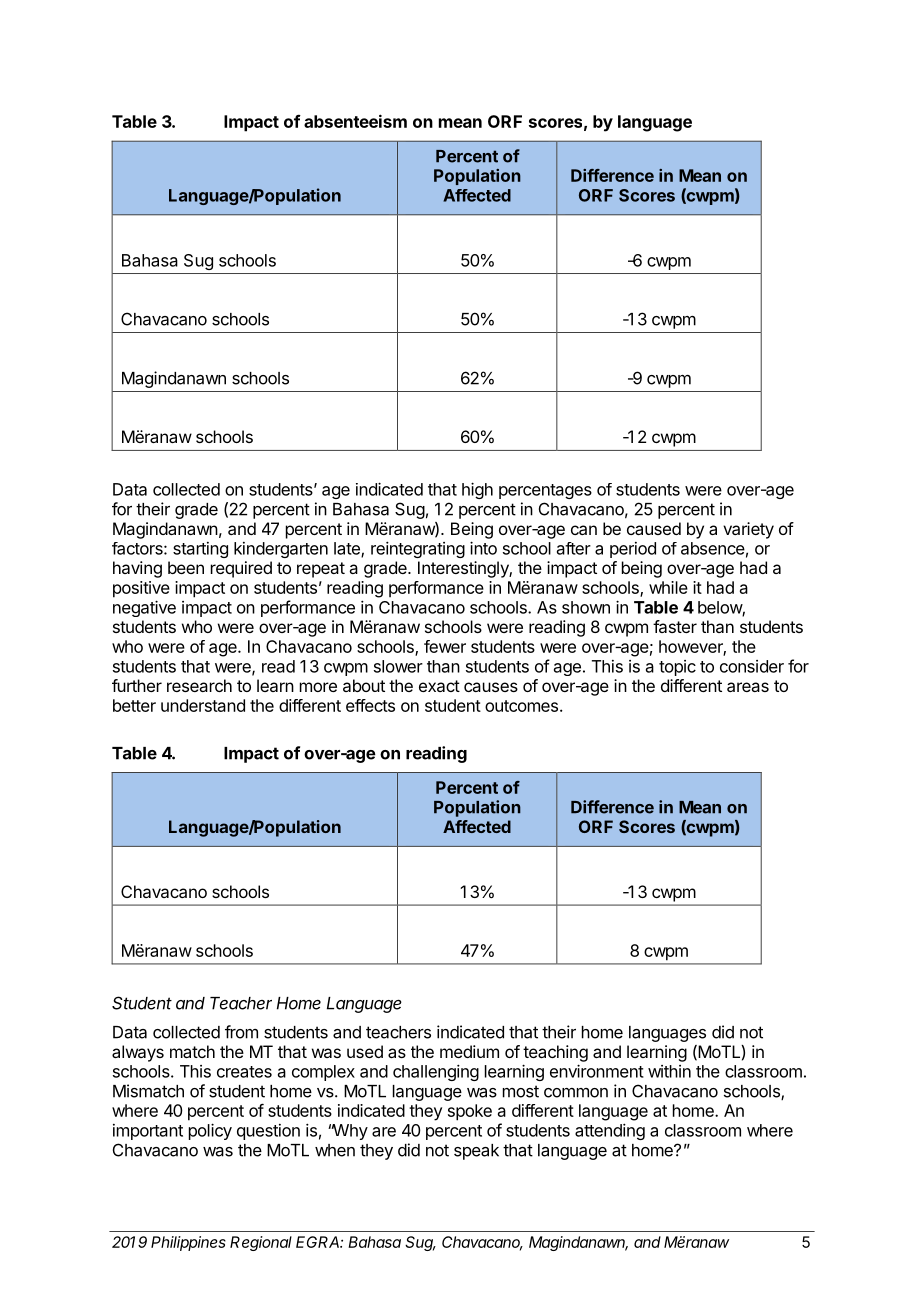 The image size is (924, 1307). Describe the element at coordinates (483, 548) in the document. I see `into` at that location.
